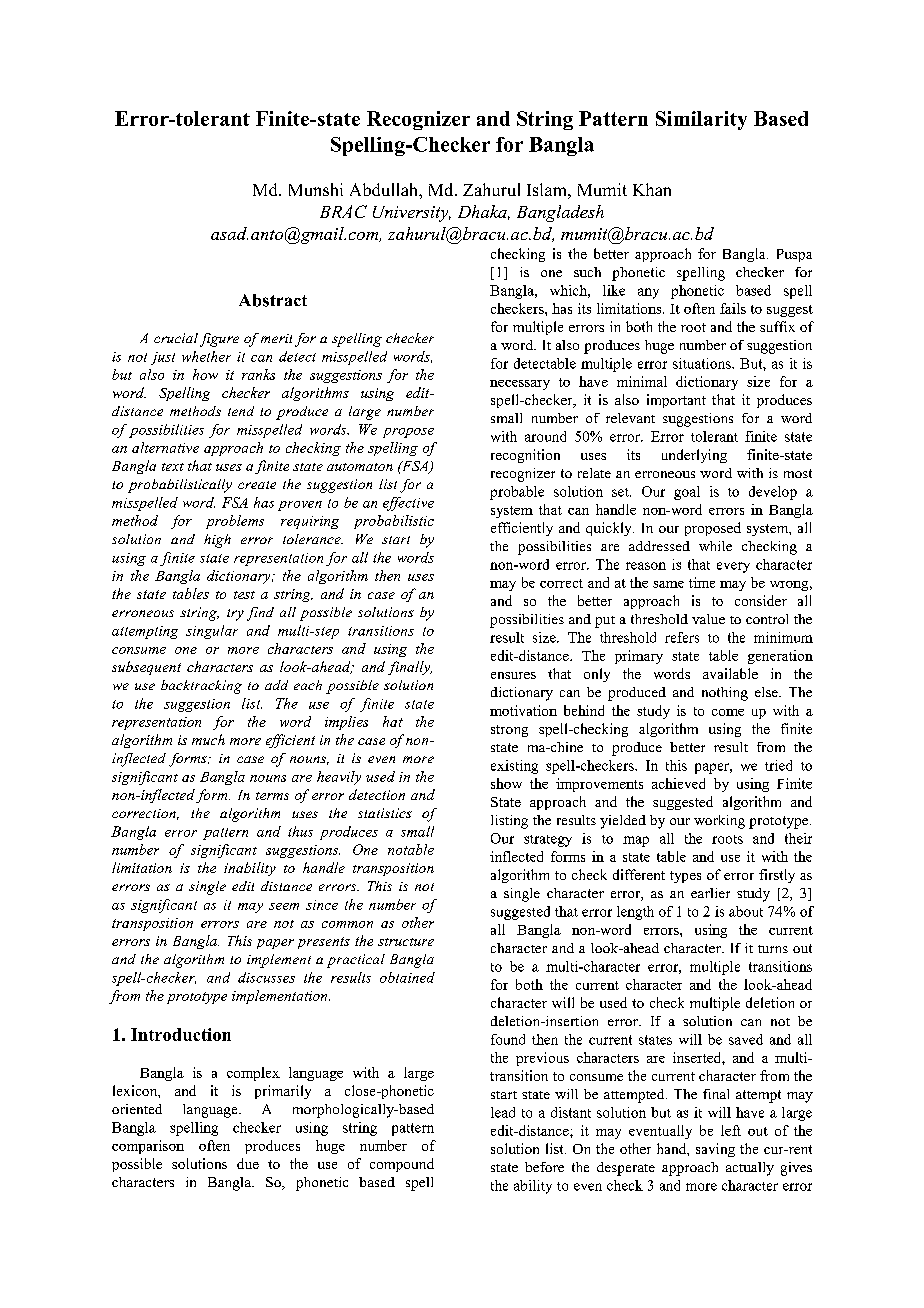 The height and width of the image is (1308, 924). I want to click on due, so click(248, 1163).
